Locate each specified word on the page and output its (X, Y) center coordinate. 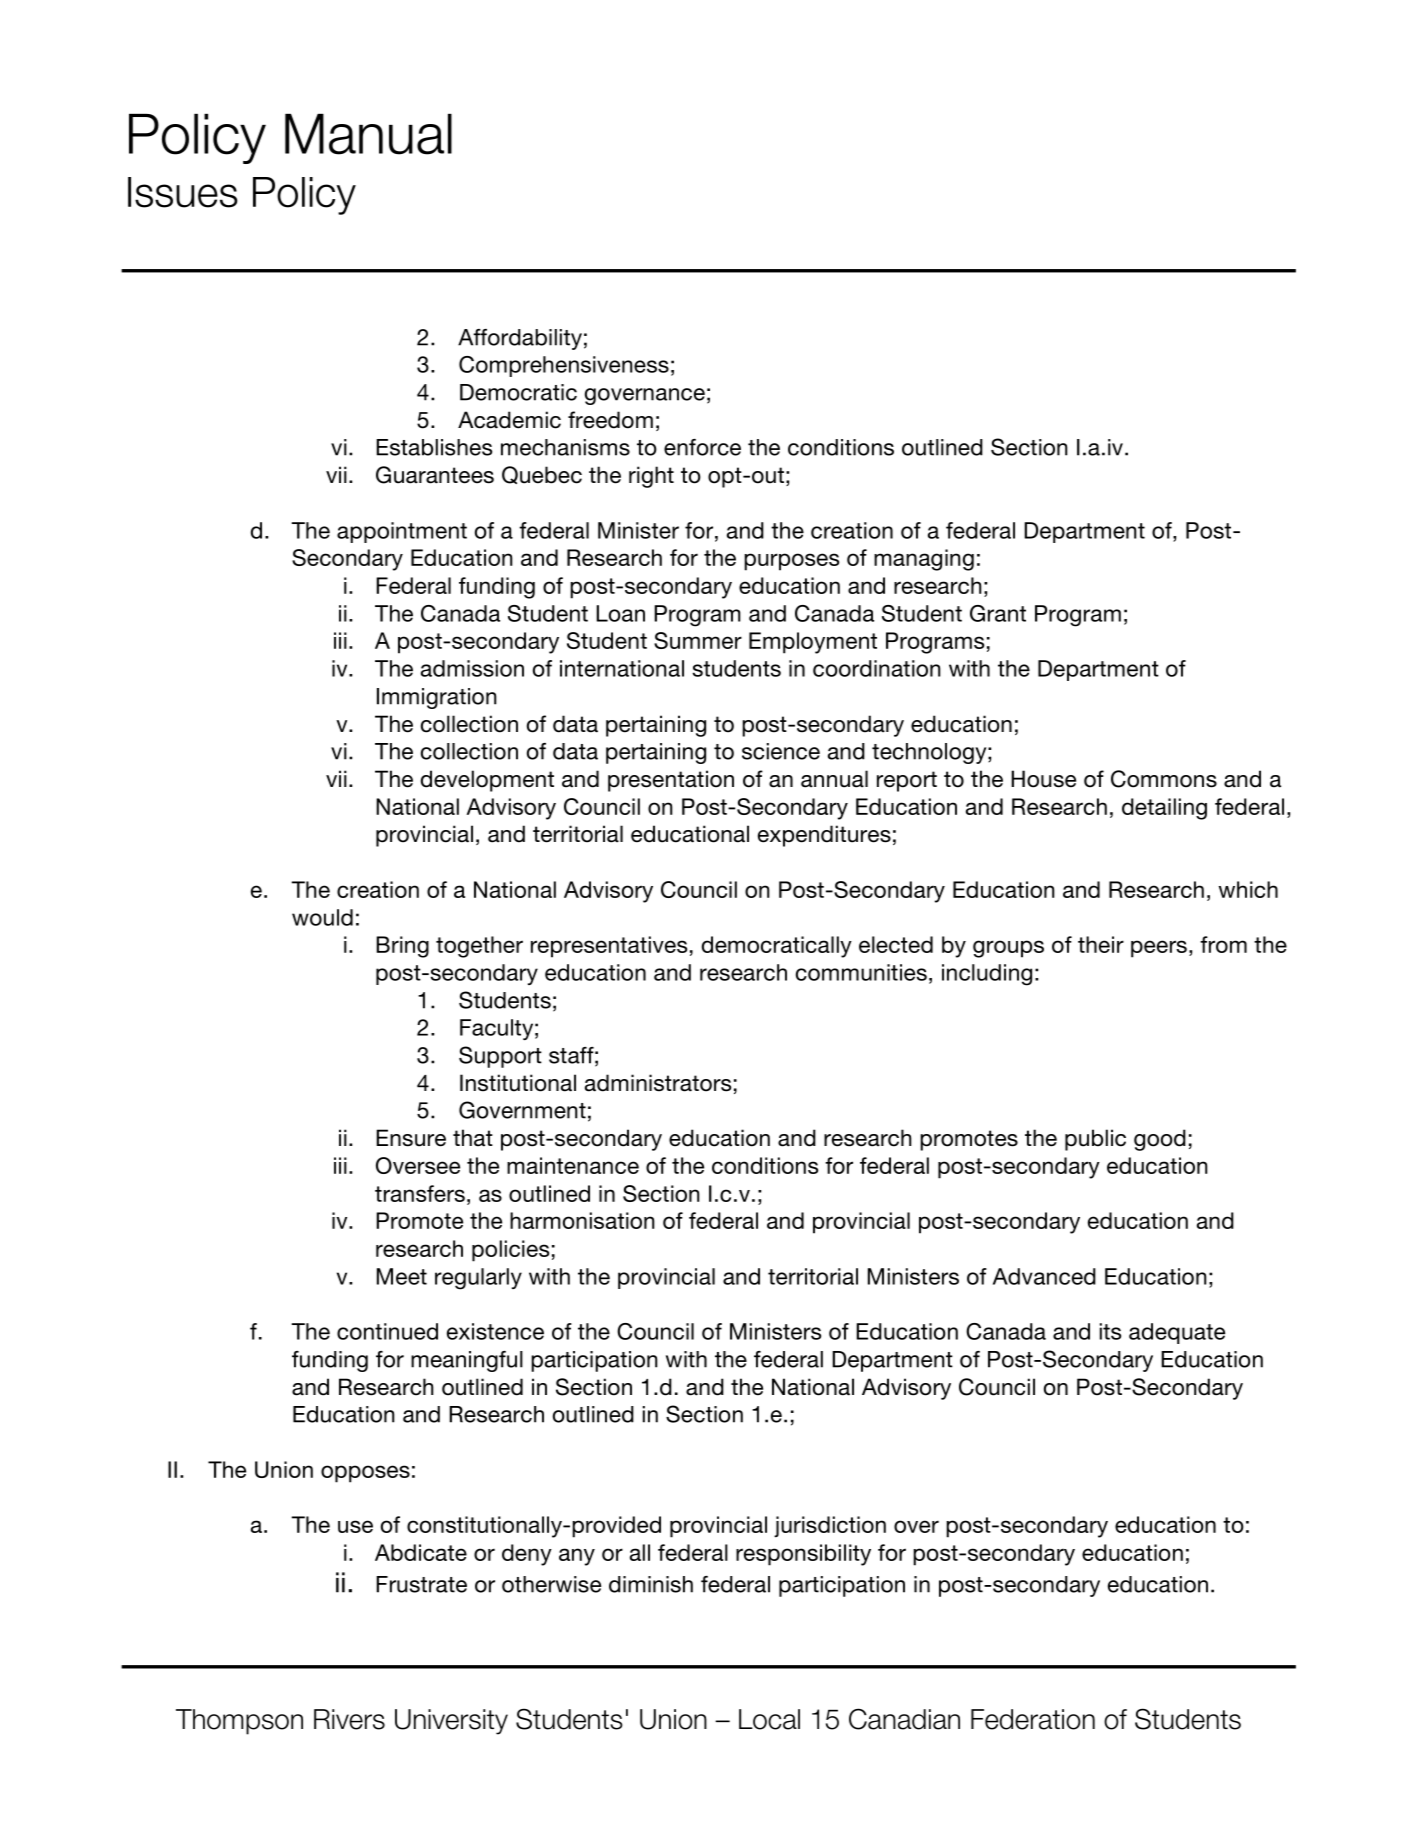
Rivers (349, 1719)
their (1101, 944)
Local (769, 1719)
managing (924, 560)
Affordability (520, 339)
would (322, 917)
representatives (609, 947)
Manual (368, 134)
